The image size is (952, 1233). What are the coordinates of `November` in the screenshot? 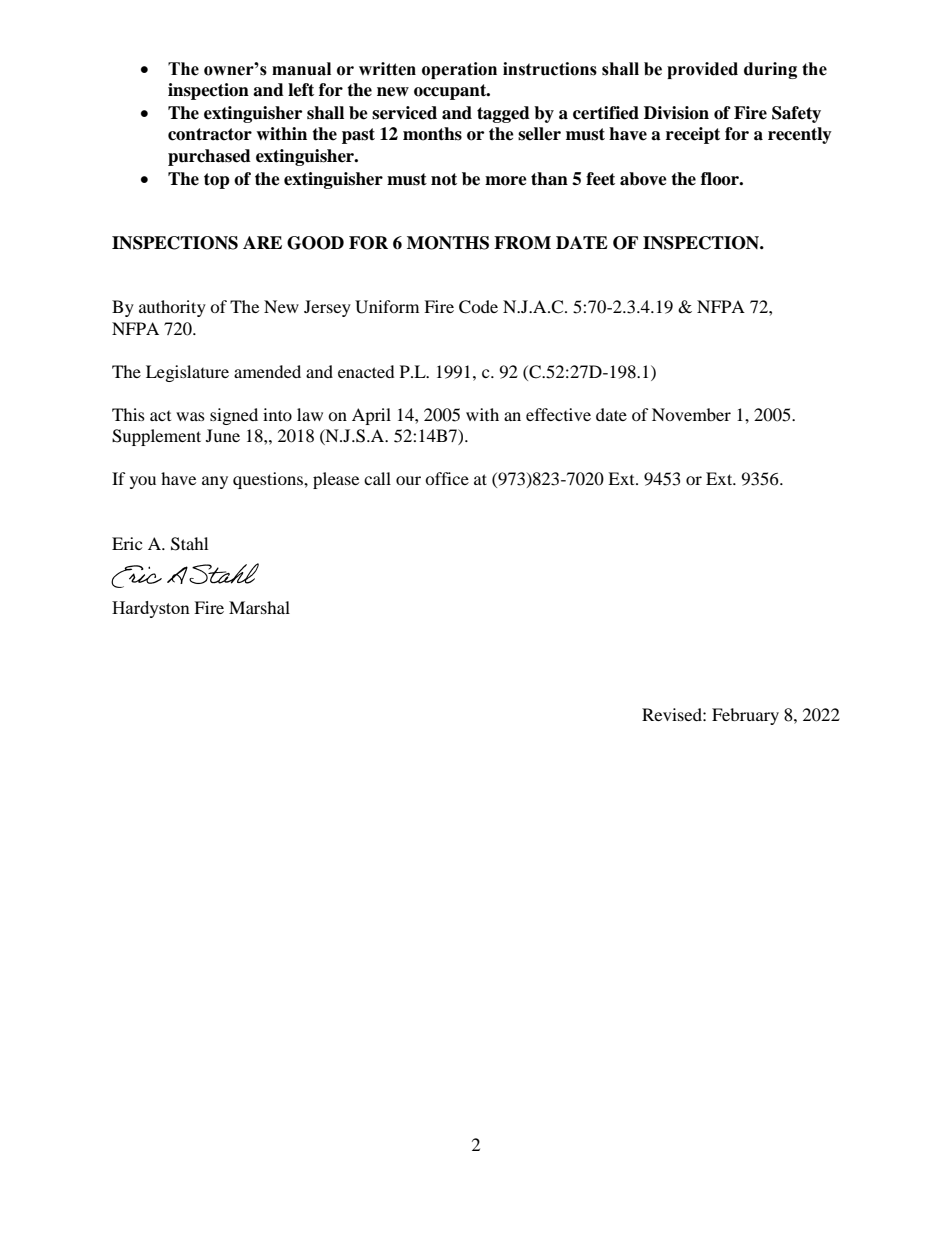 It's located at (691, 414).
